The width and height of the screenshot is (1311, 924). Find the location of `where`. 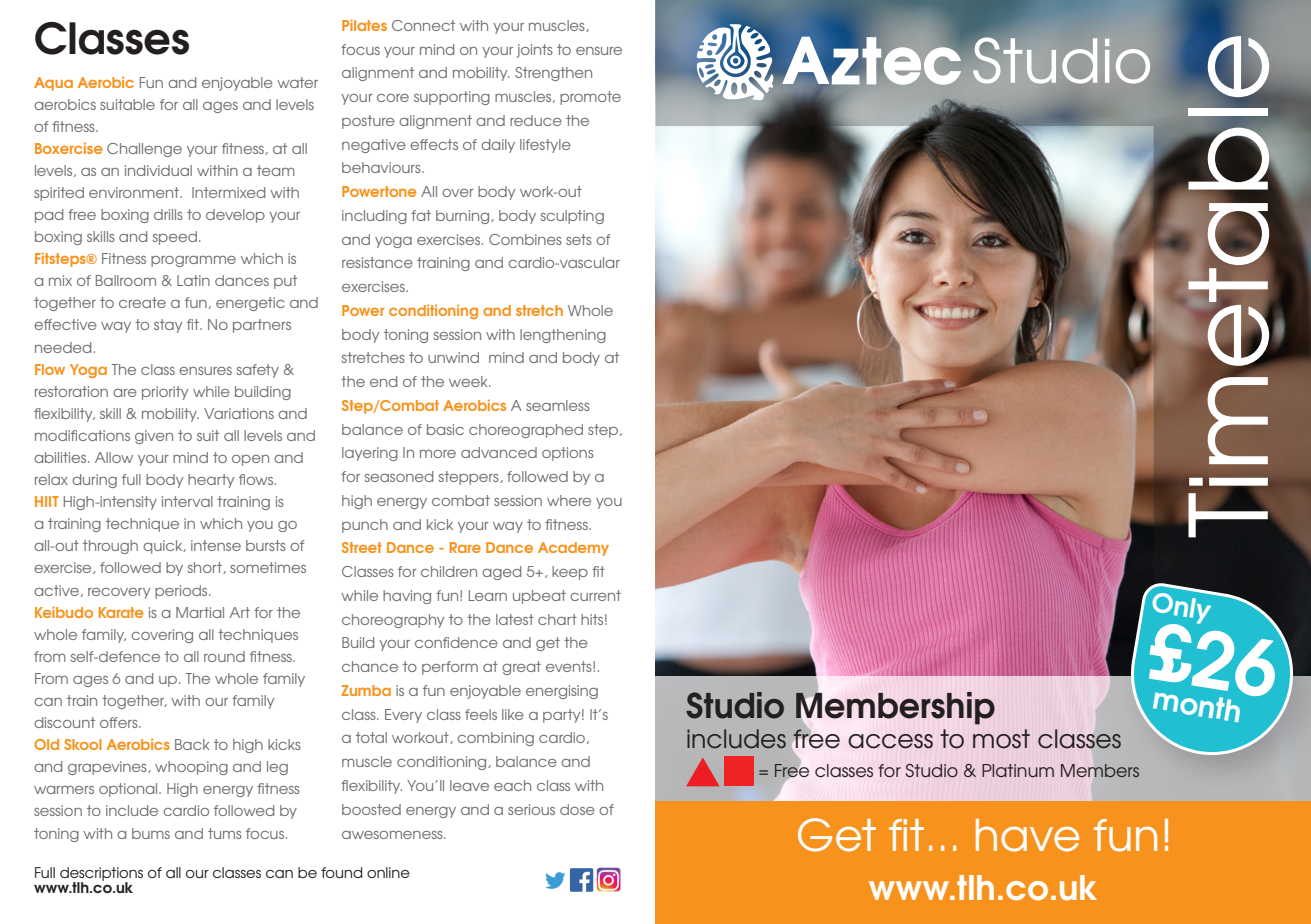

where is located at coordinates (569, 500).
